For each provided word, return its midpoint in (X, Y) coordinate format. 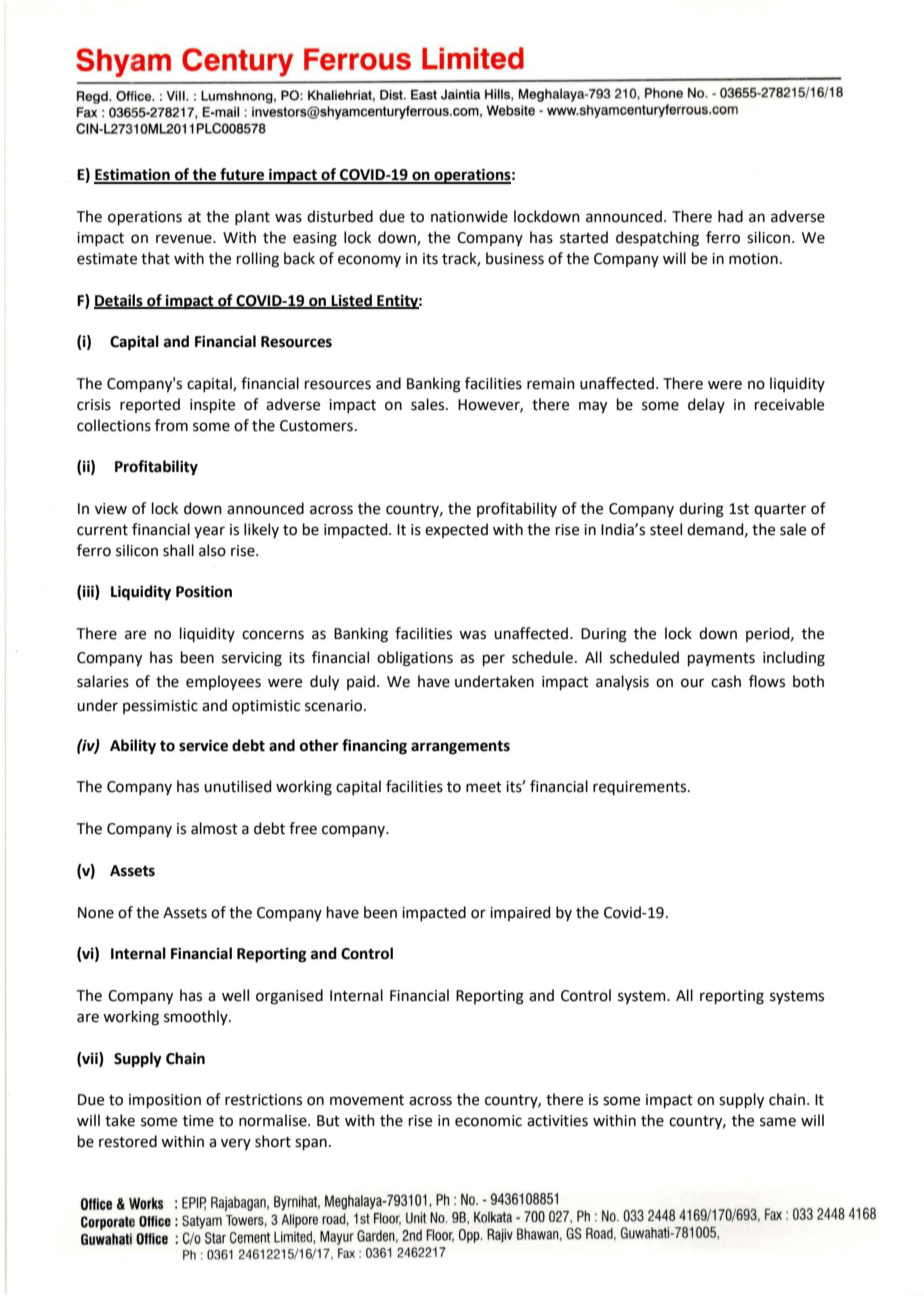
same (778, 1122)
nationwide (469, 216)
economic (488, 1121)
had (730, 216)
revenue (185, 239)
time (198, 1121)
